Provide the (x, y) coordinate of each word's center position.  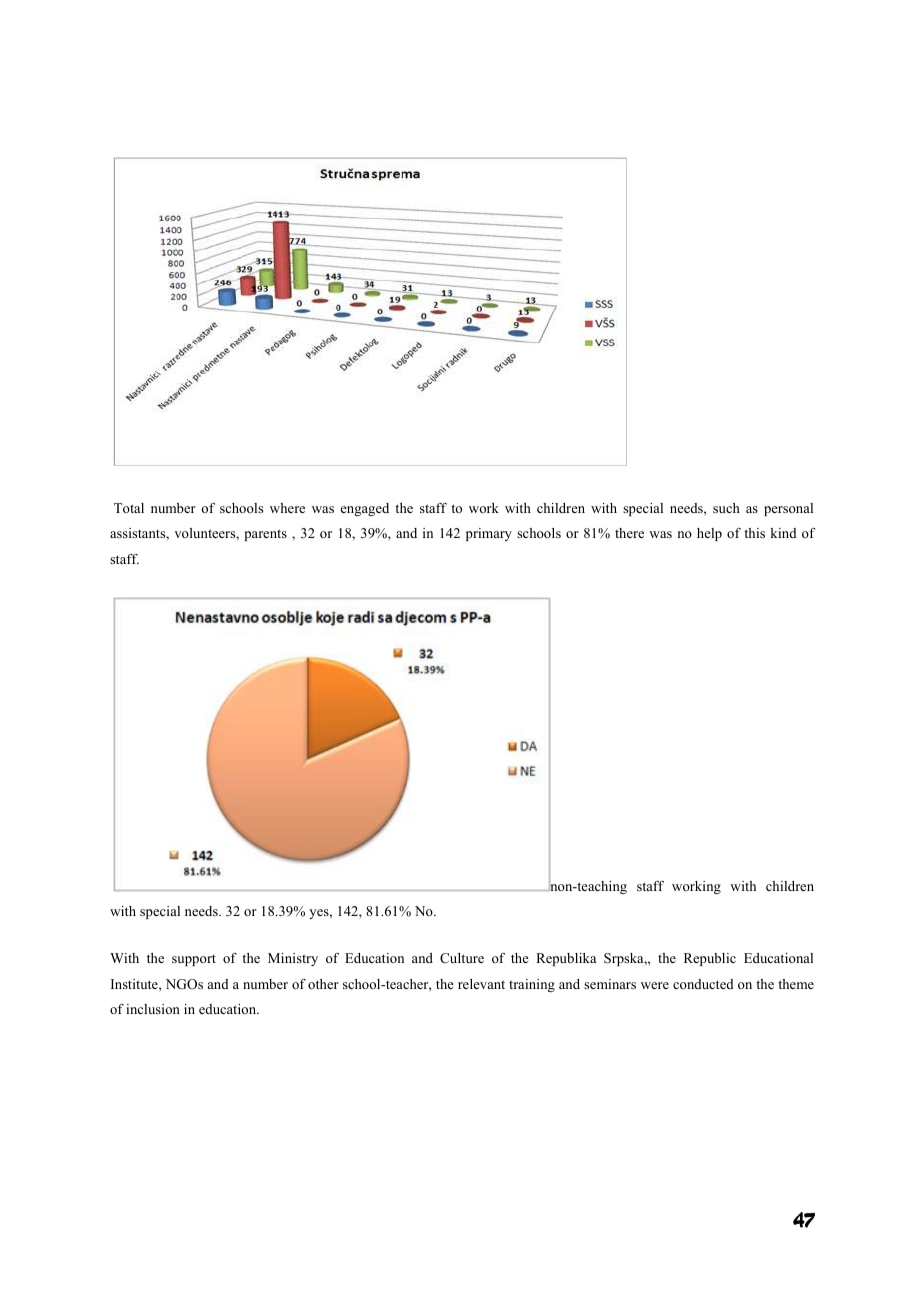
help (709, 534)
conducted (703, 984)
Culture (462, 958)
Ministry (293, 959)
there (629, 533)
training (532, 985)
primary (489, 534)
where (287, 508)
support (194, 960)
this (754, 533)
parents (266, 535)
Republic (710, 959)
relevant (481, 984)
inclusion (153, 1009)
